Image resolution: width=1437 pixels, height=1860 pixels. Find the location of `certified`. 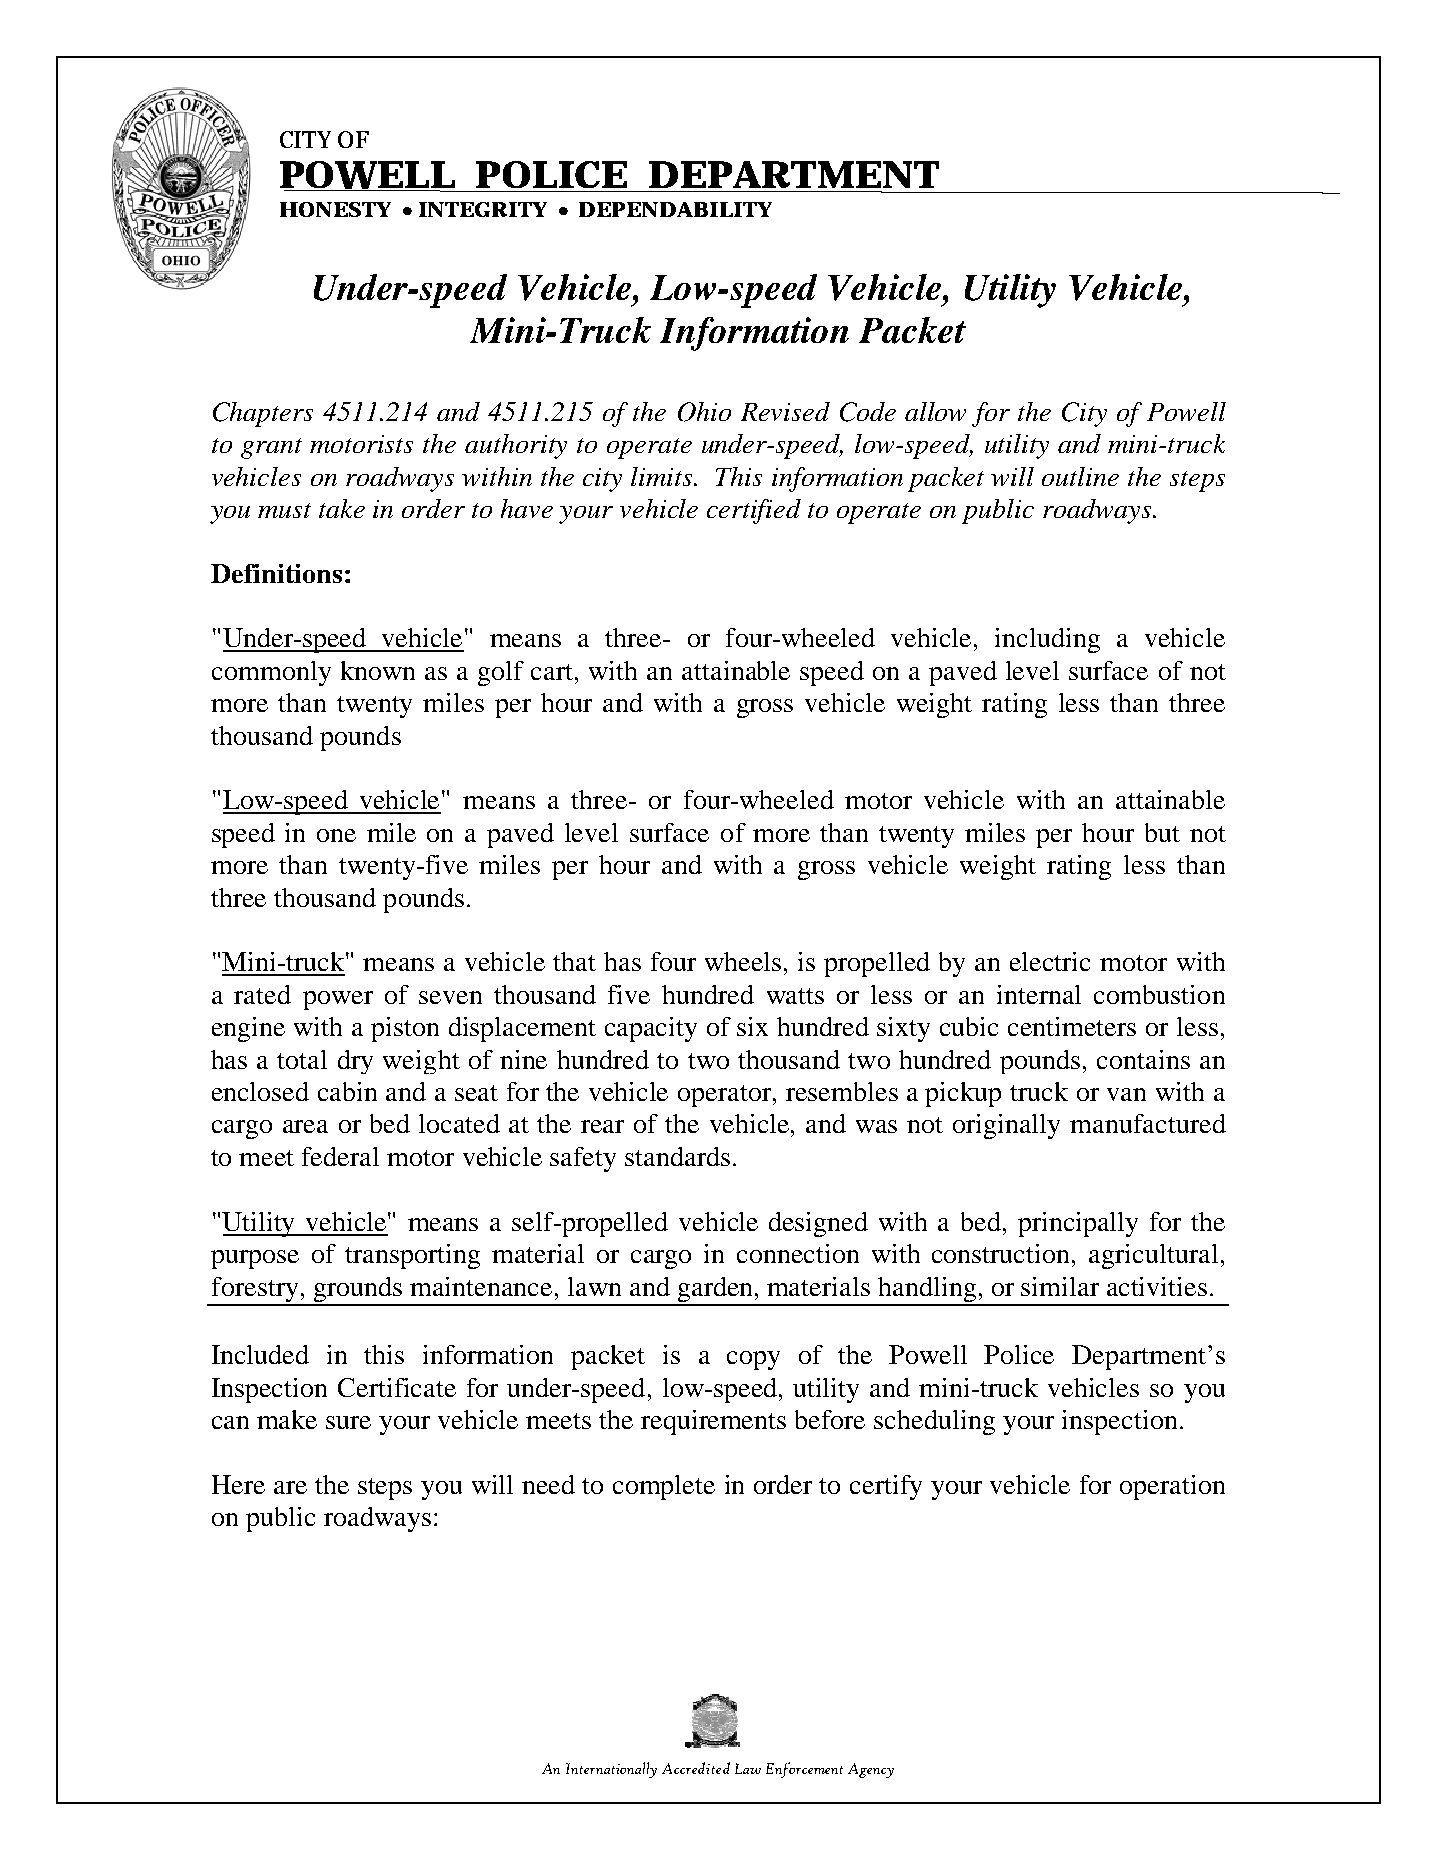

certified is located at coordinates (754, 511).
